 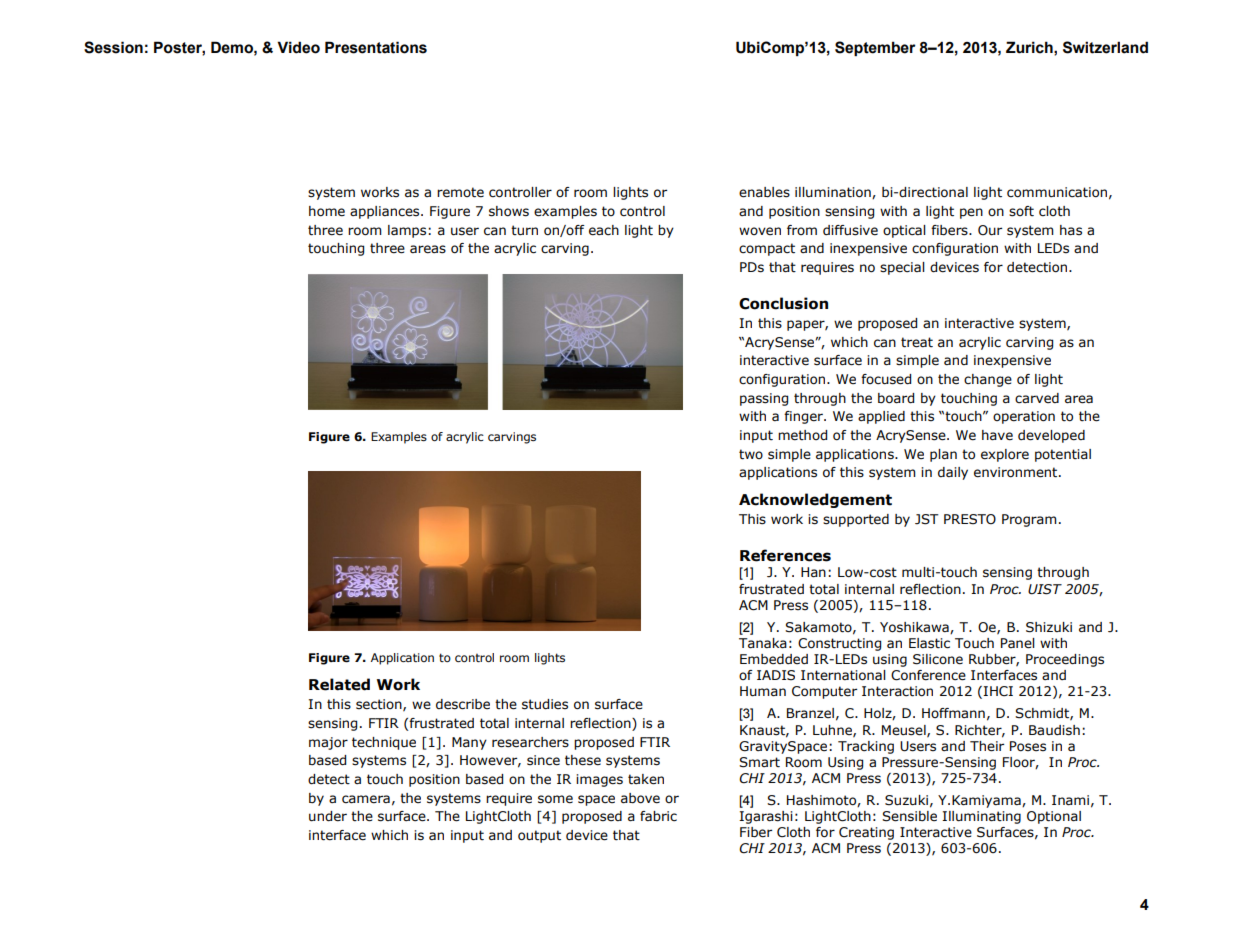 What do you see at coordinates (328, 816) in the screenshot?
I see `under` at bounding box center [328, 816].
